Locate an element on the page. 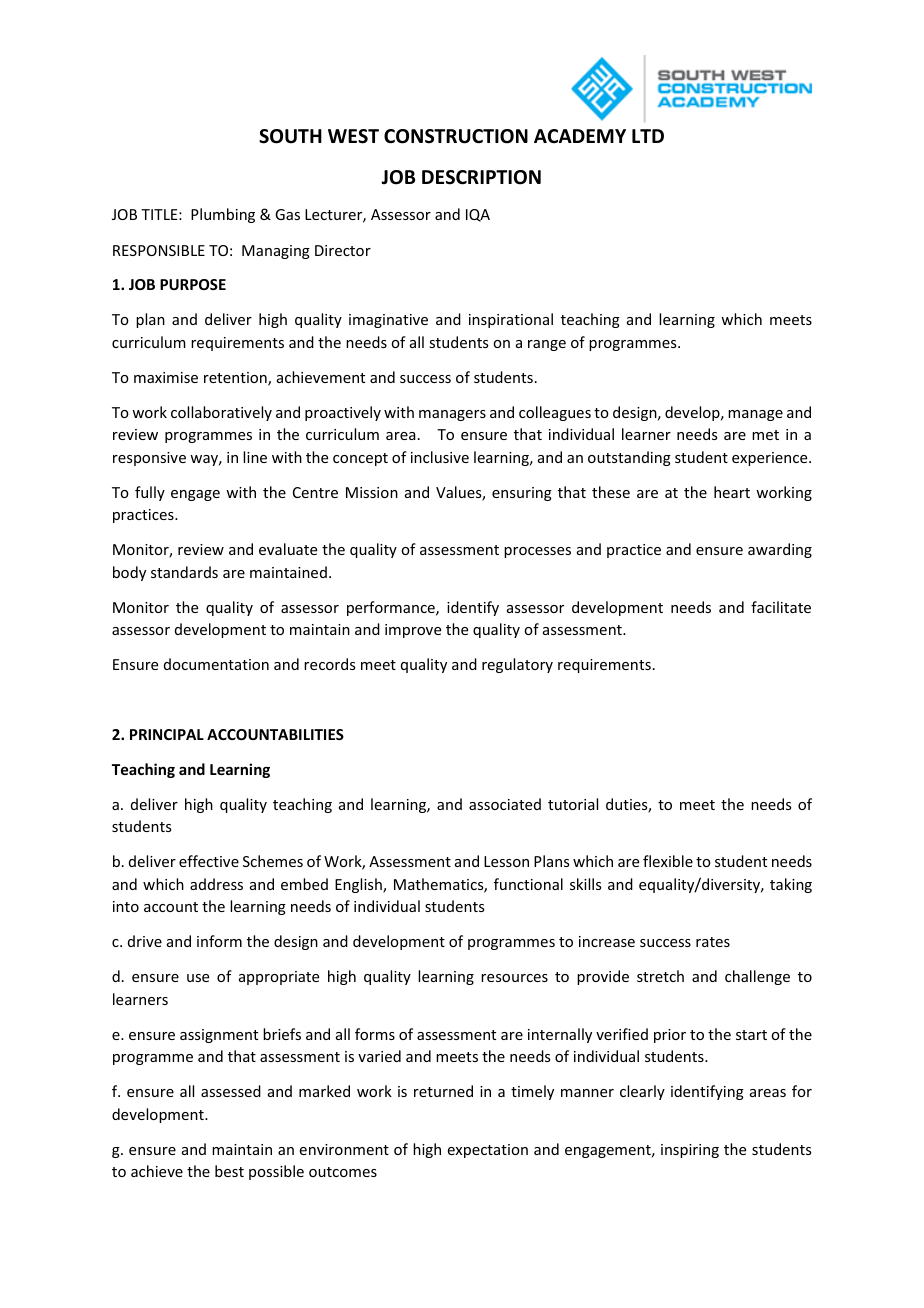 The height and width of the page is (1308, 924). DESCRIPTION is located at coordinates (481, 177).
